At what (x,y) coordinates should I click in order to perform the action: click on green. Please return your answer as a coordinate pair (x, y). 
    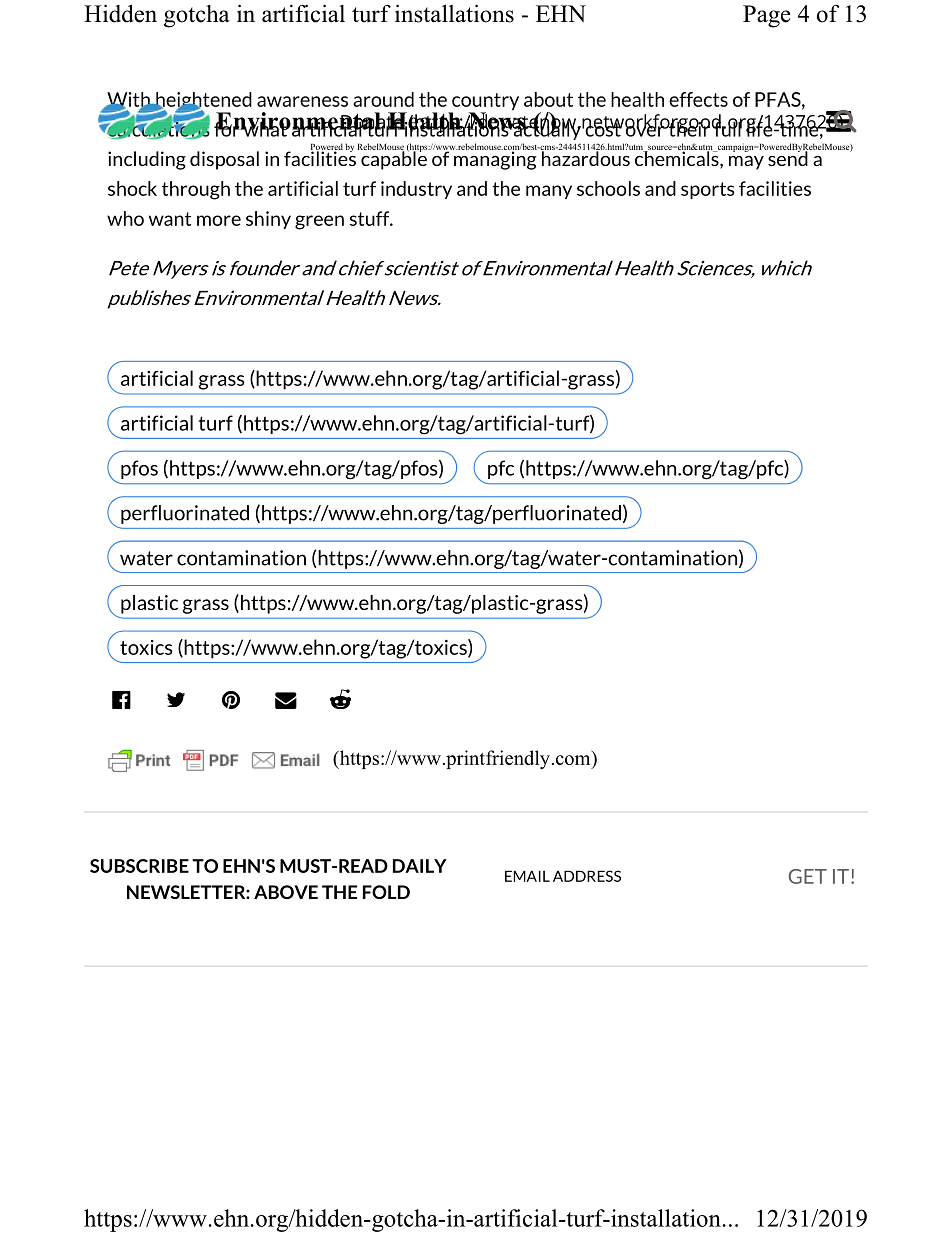
    Looking at the image, I should click on (319, 222).
